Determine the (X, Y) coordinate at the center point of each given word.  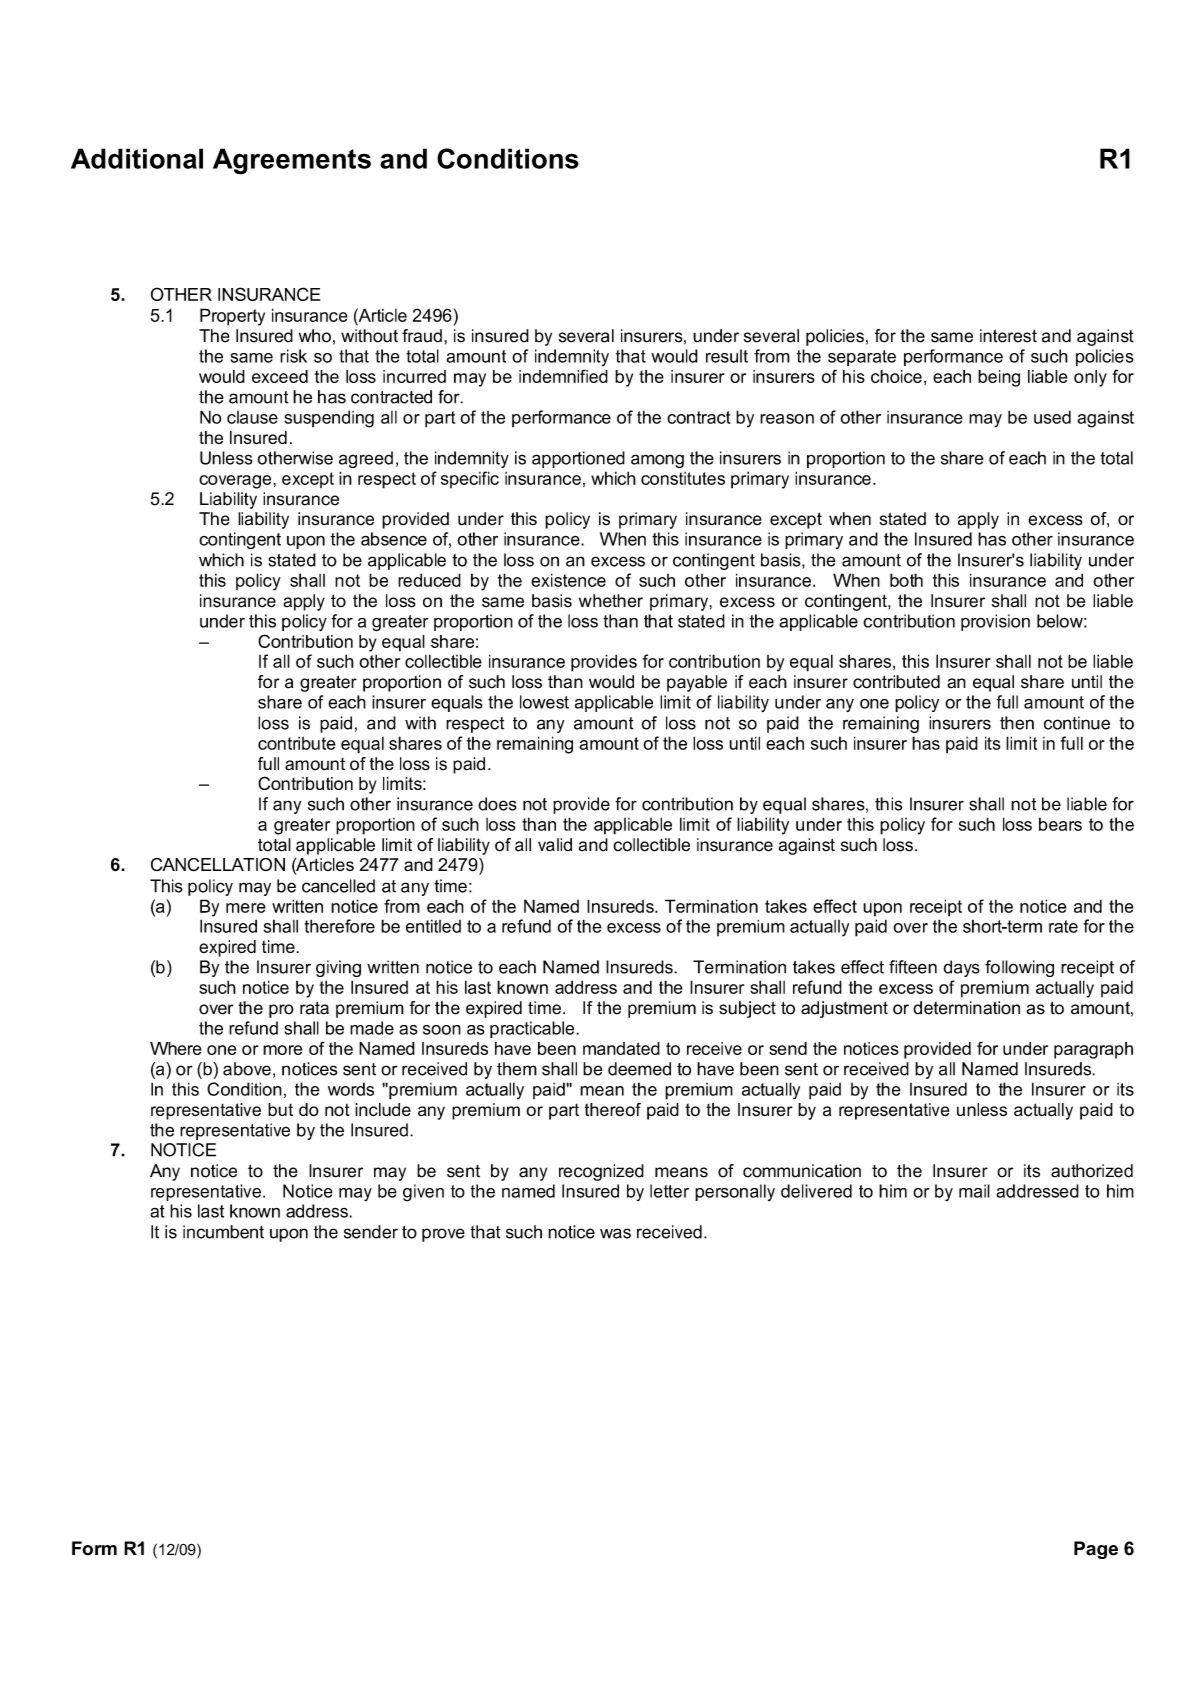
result (727, 356)
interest (1008, 336)
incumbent (223, 1232)
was (615, 1233)
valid (555, 845)
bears (1060, 824)
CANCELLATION (218, 865)
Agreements (292, 161)
